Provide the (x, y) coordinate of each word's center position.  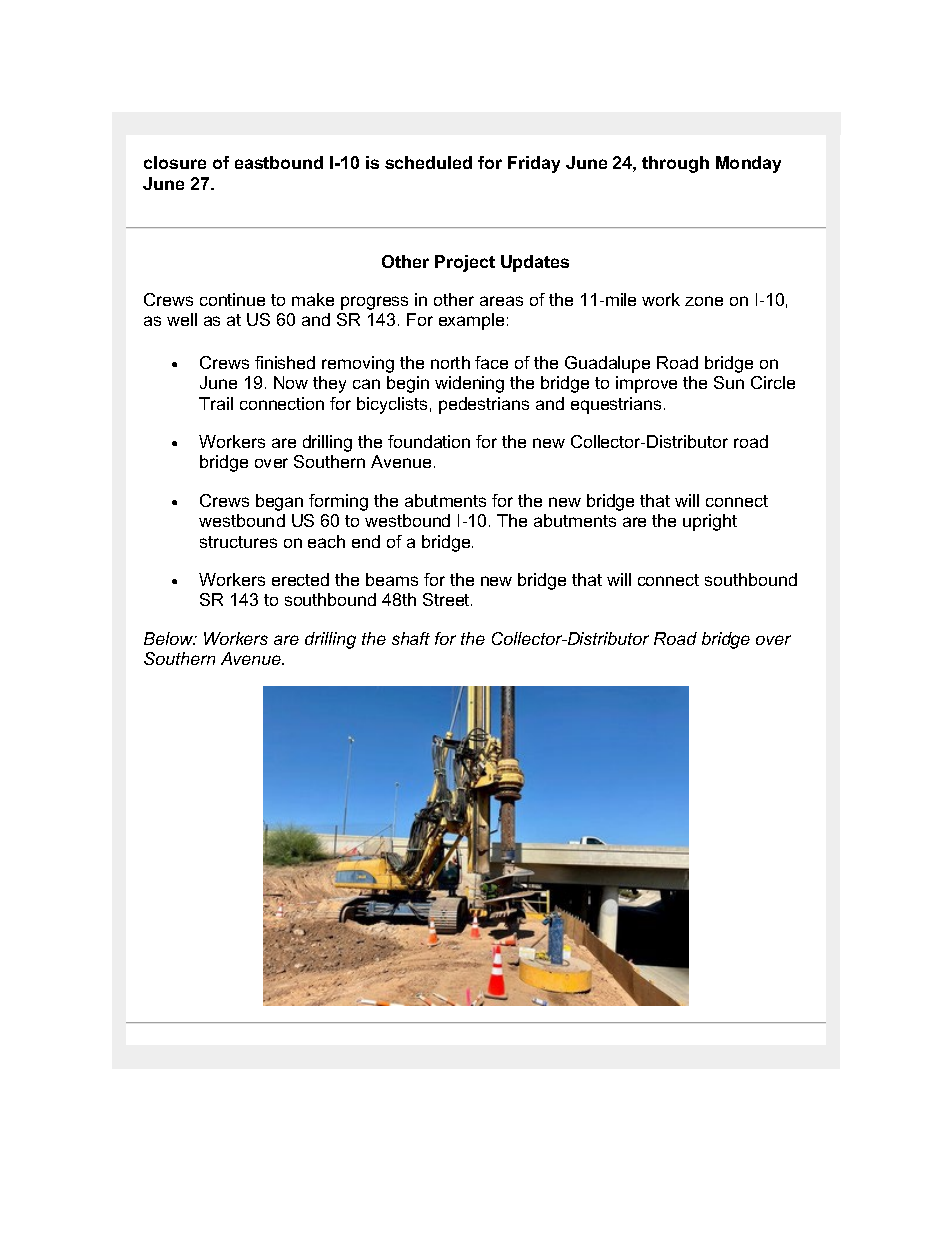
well (182, 319)
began (279, 502)
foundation (429, 441)
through (675, 164)
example (471, 321)
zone (704, 301)
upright (710, 522)
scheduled (428, 162)
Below (170, 638)
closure (175, 162)
